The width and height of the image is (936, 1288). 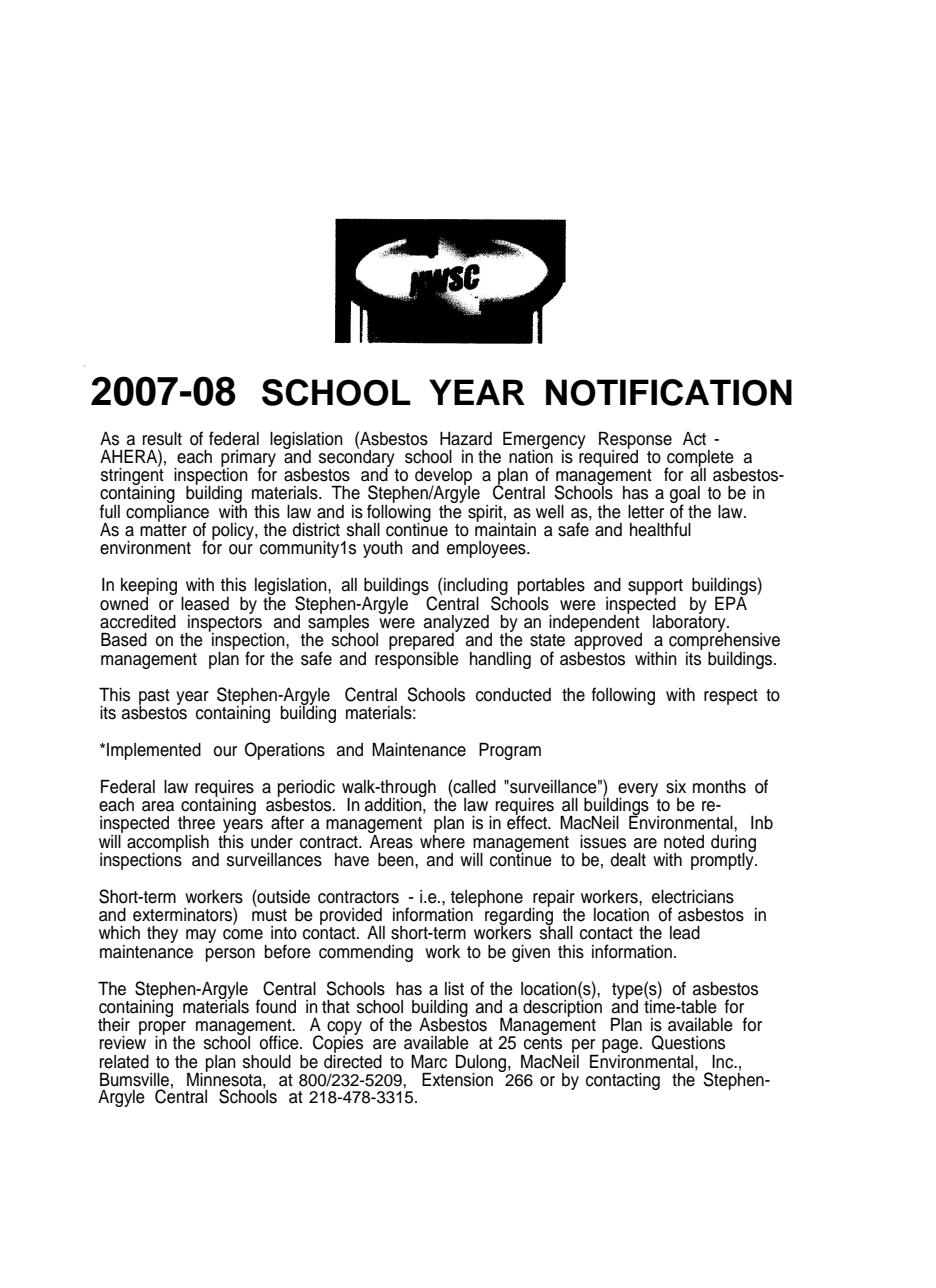 I want to click on NOTIFICATION, so click(x=669, y=392).
